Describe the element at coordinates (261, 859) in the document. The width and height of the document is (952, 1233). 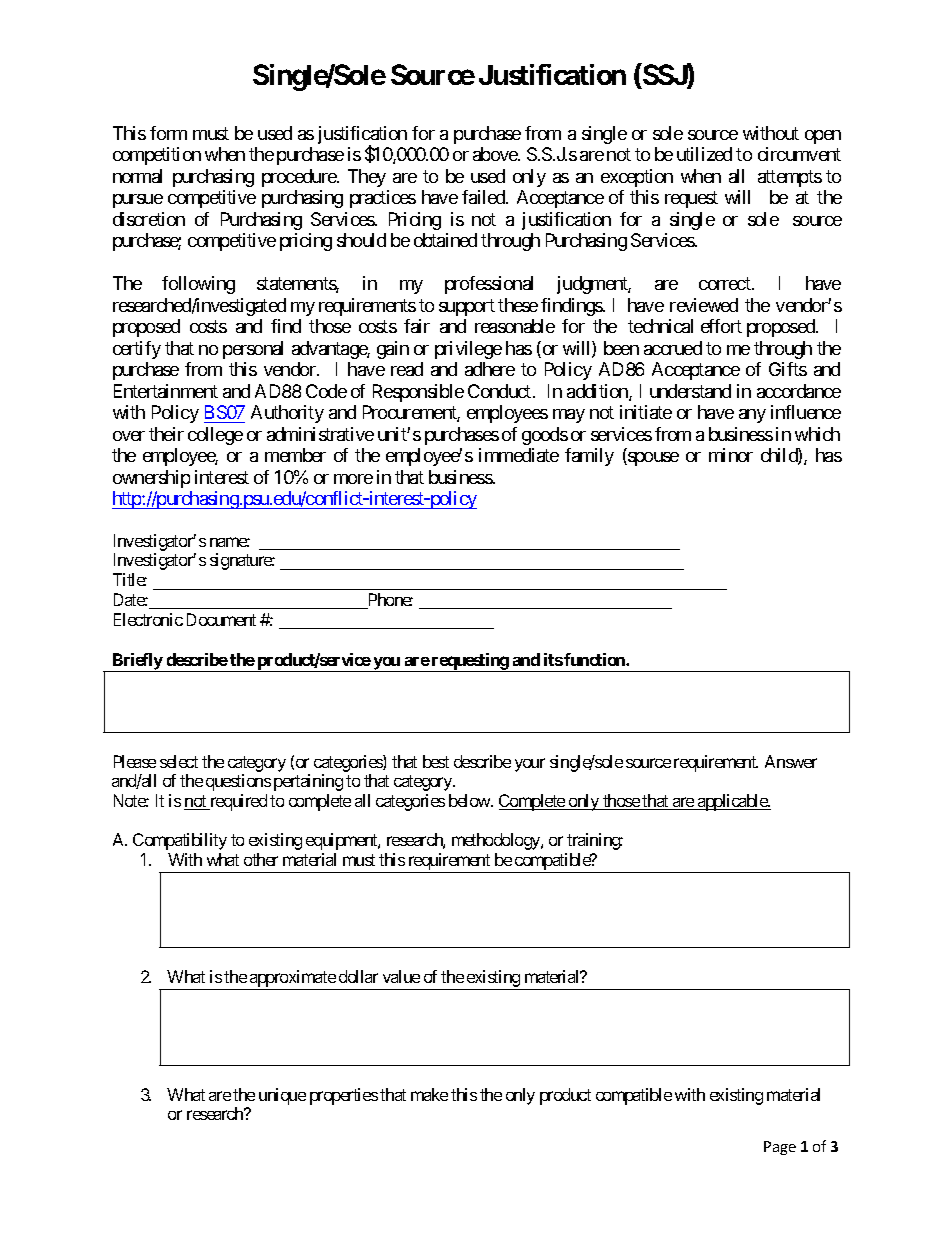
I see `other` at that location.
